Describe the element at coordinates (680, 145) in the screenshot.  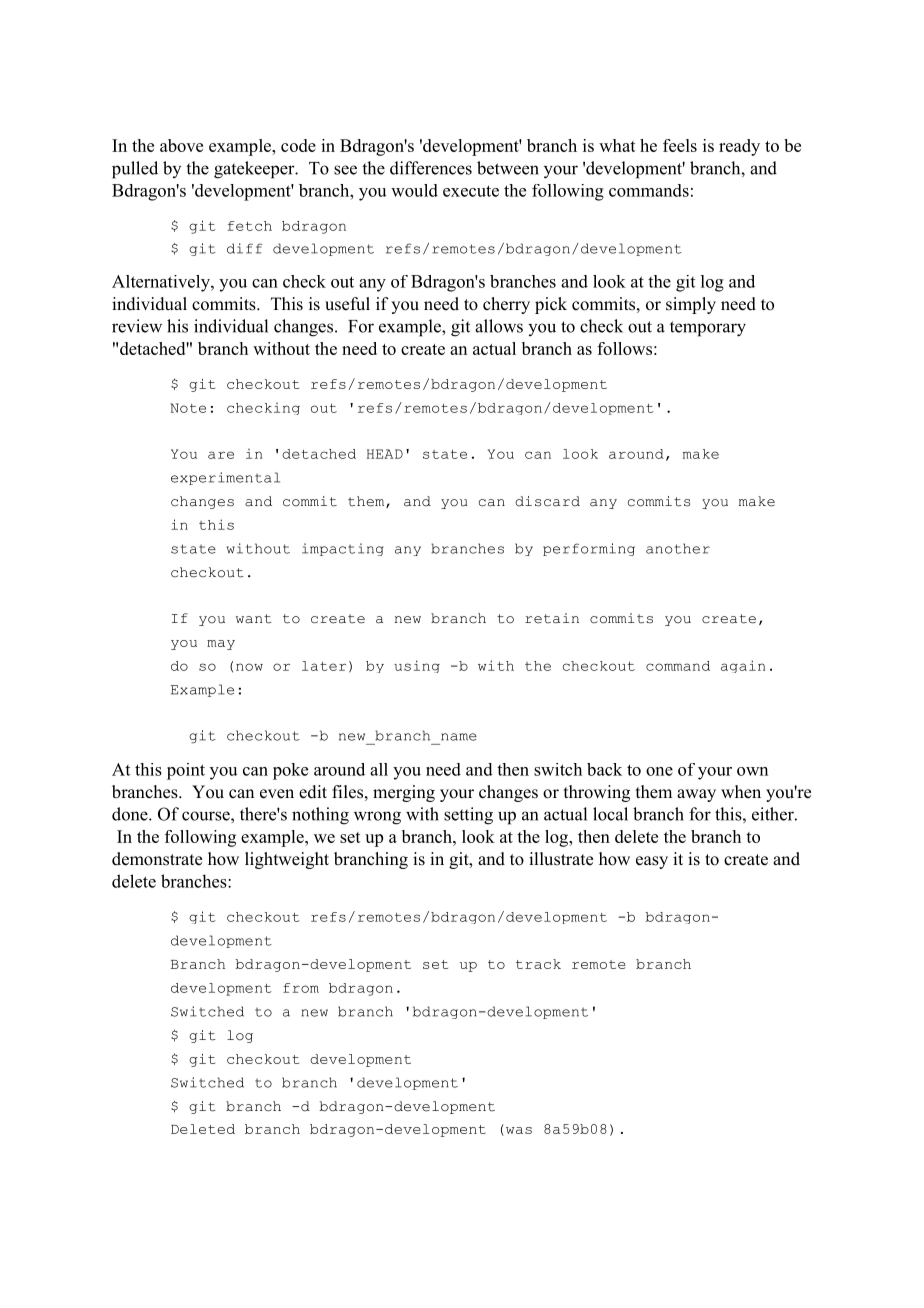
I see `feels` at that location.
